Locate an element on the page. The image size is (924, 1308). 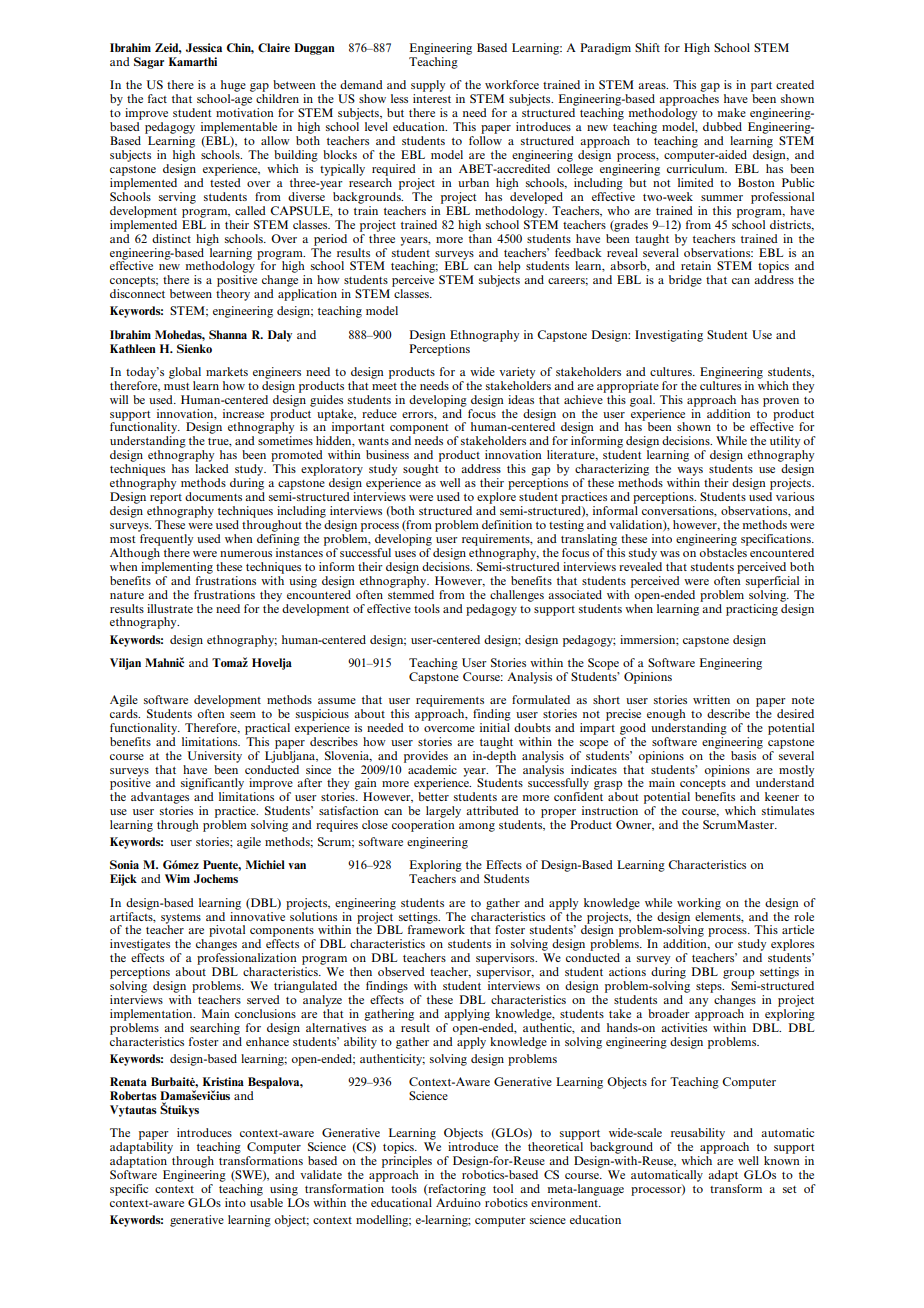
theory is located at coordinates (233, 295).
